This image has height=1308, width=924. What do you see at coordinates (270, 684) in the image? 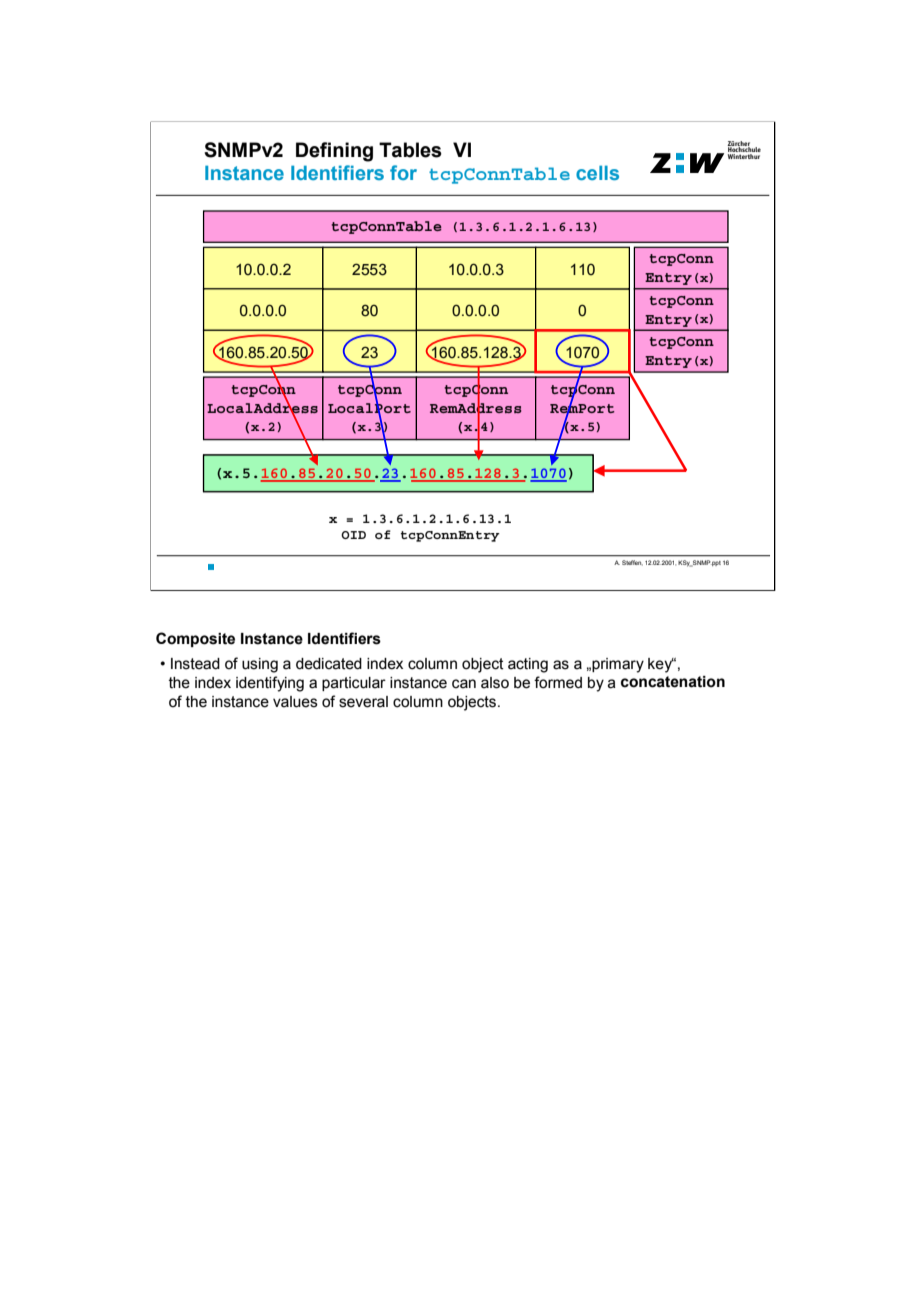
I see `identifying` at bounding box center [270, 684].
